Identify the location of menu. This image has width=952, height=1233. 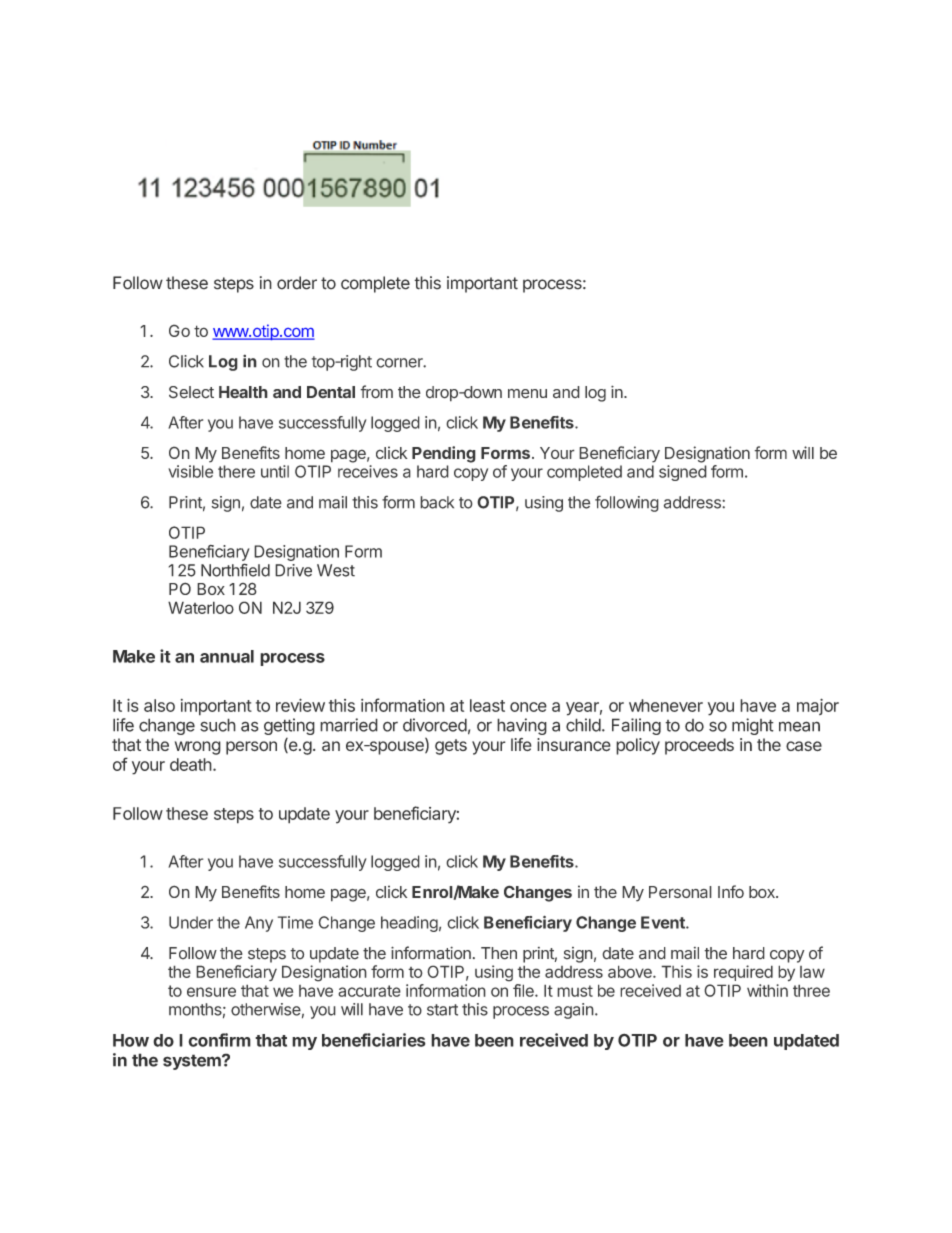
(527, 394).
